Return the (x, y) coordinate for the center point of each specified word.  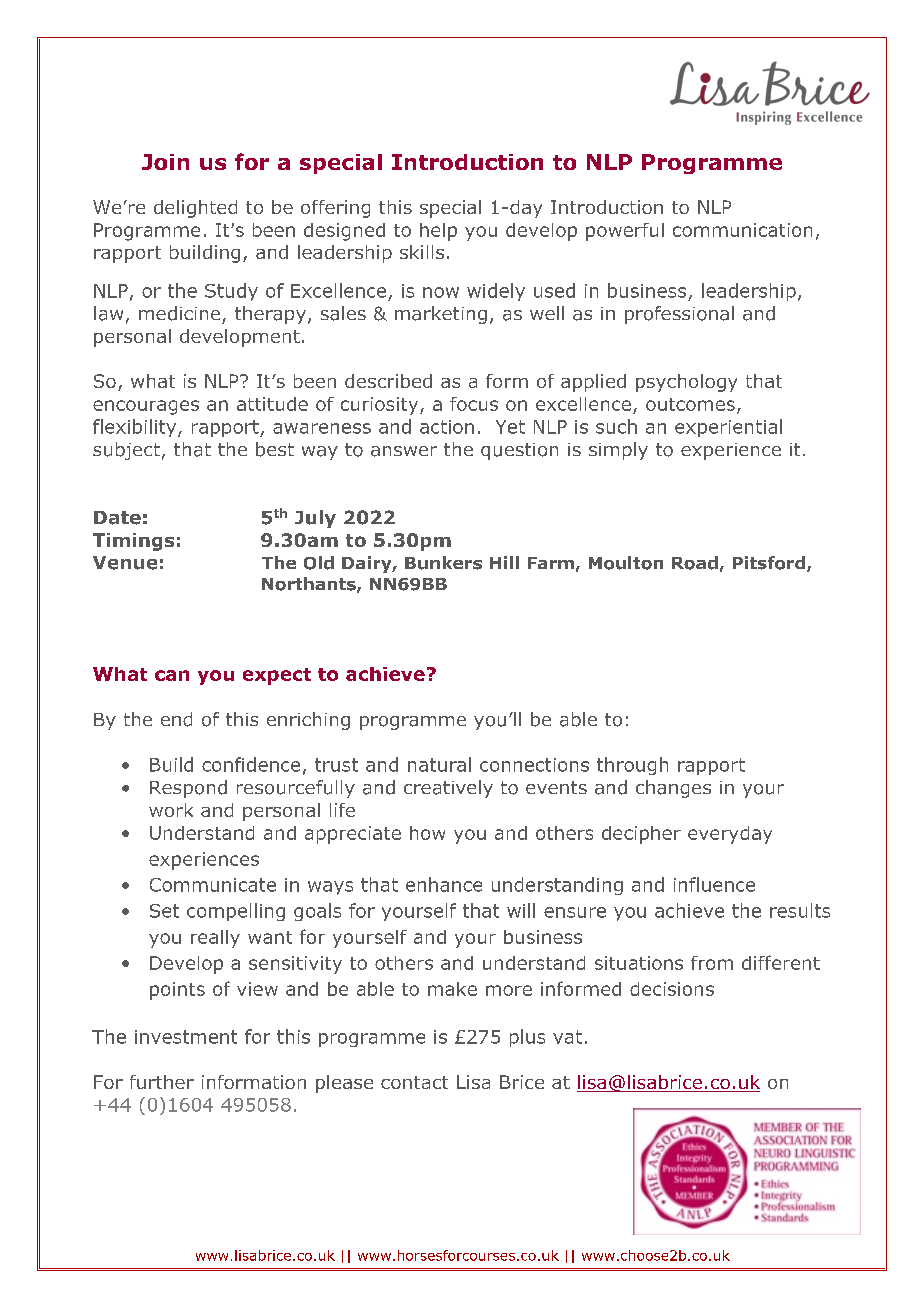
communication (742, 230)
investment (186, 1037)
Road (695, 563)
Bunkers (443, 563)
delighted (195, 209)
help (438, 232)
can (172, 675)
